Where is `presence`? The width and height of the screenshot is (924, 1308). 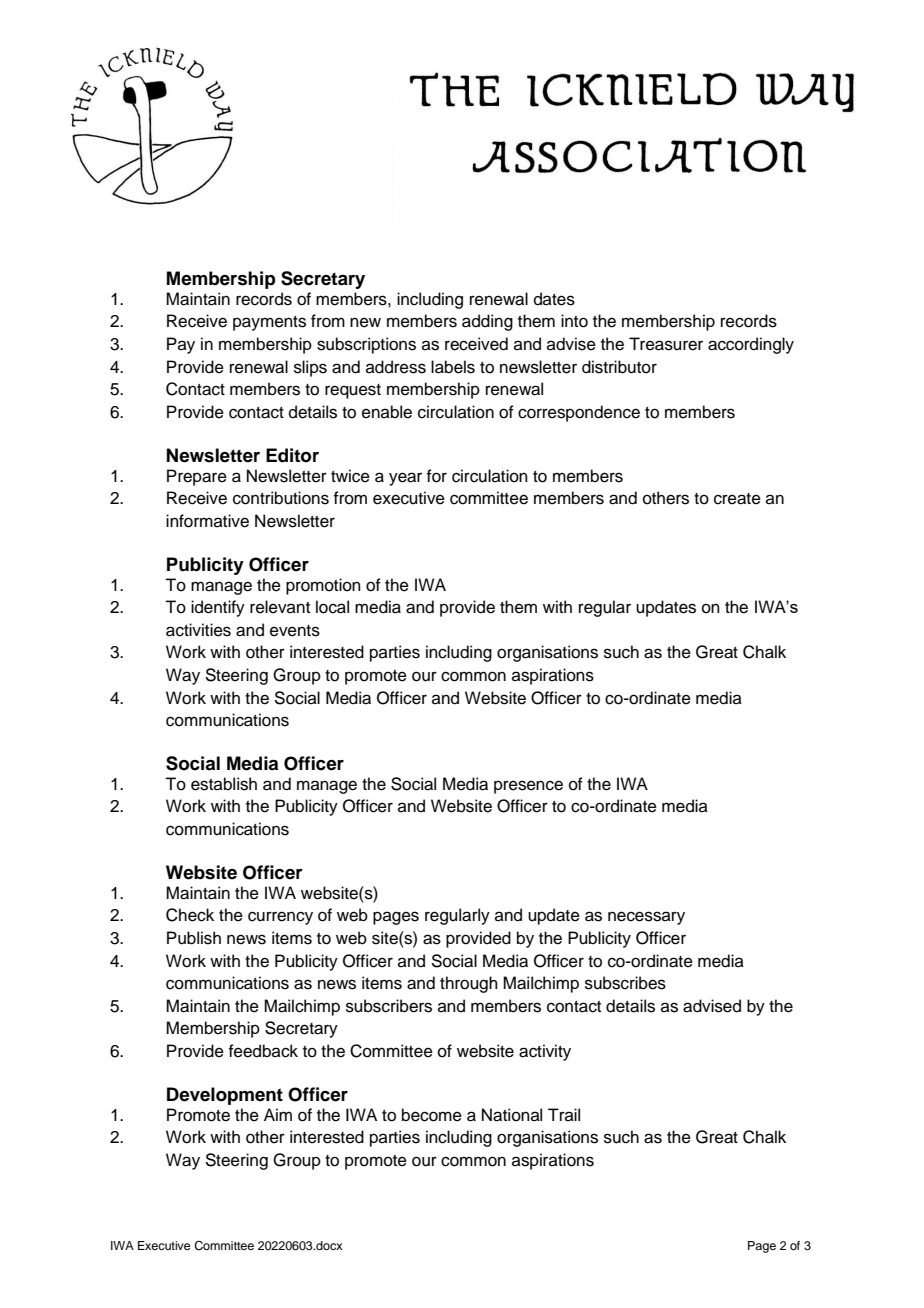 presence is located at coordinates (528, 787).
